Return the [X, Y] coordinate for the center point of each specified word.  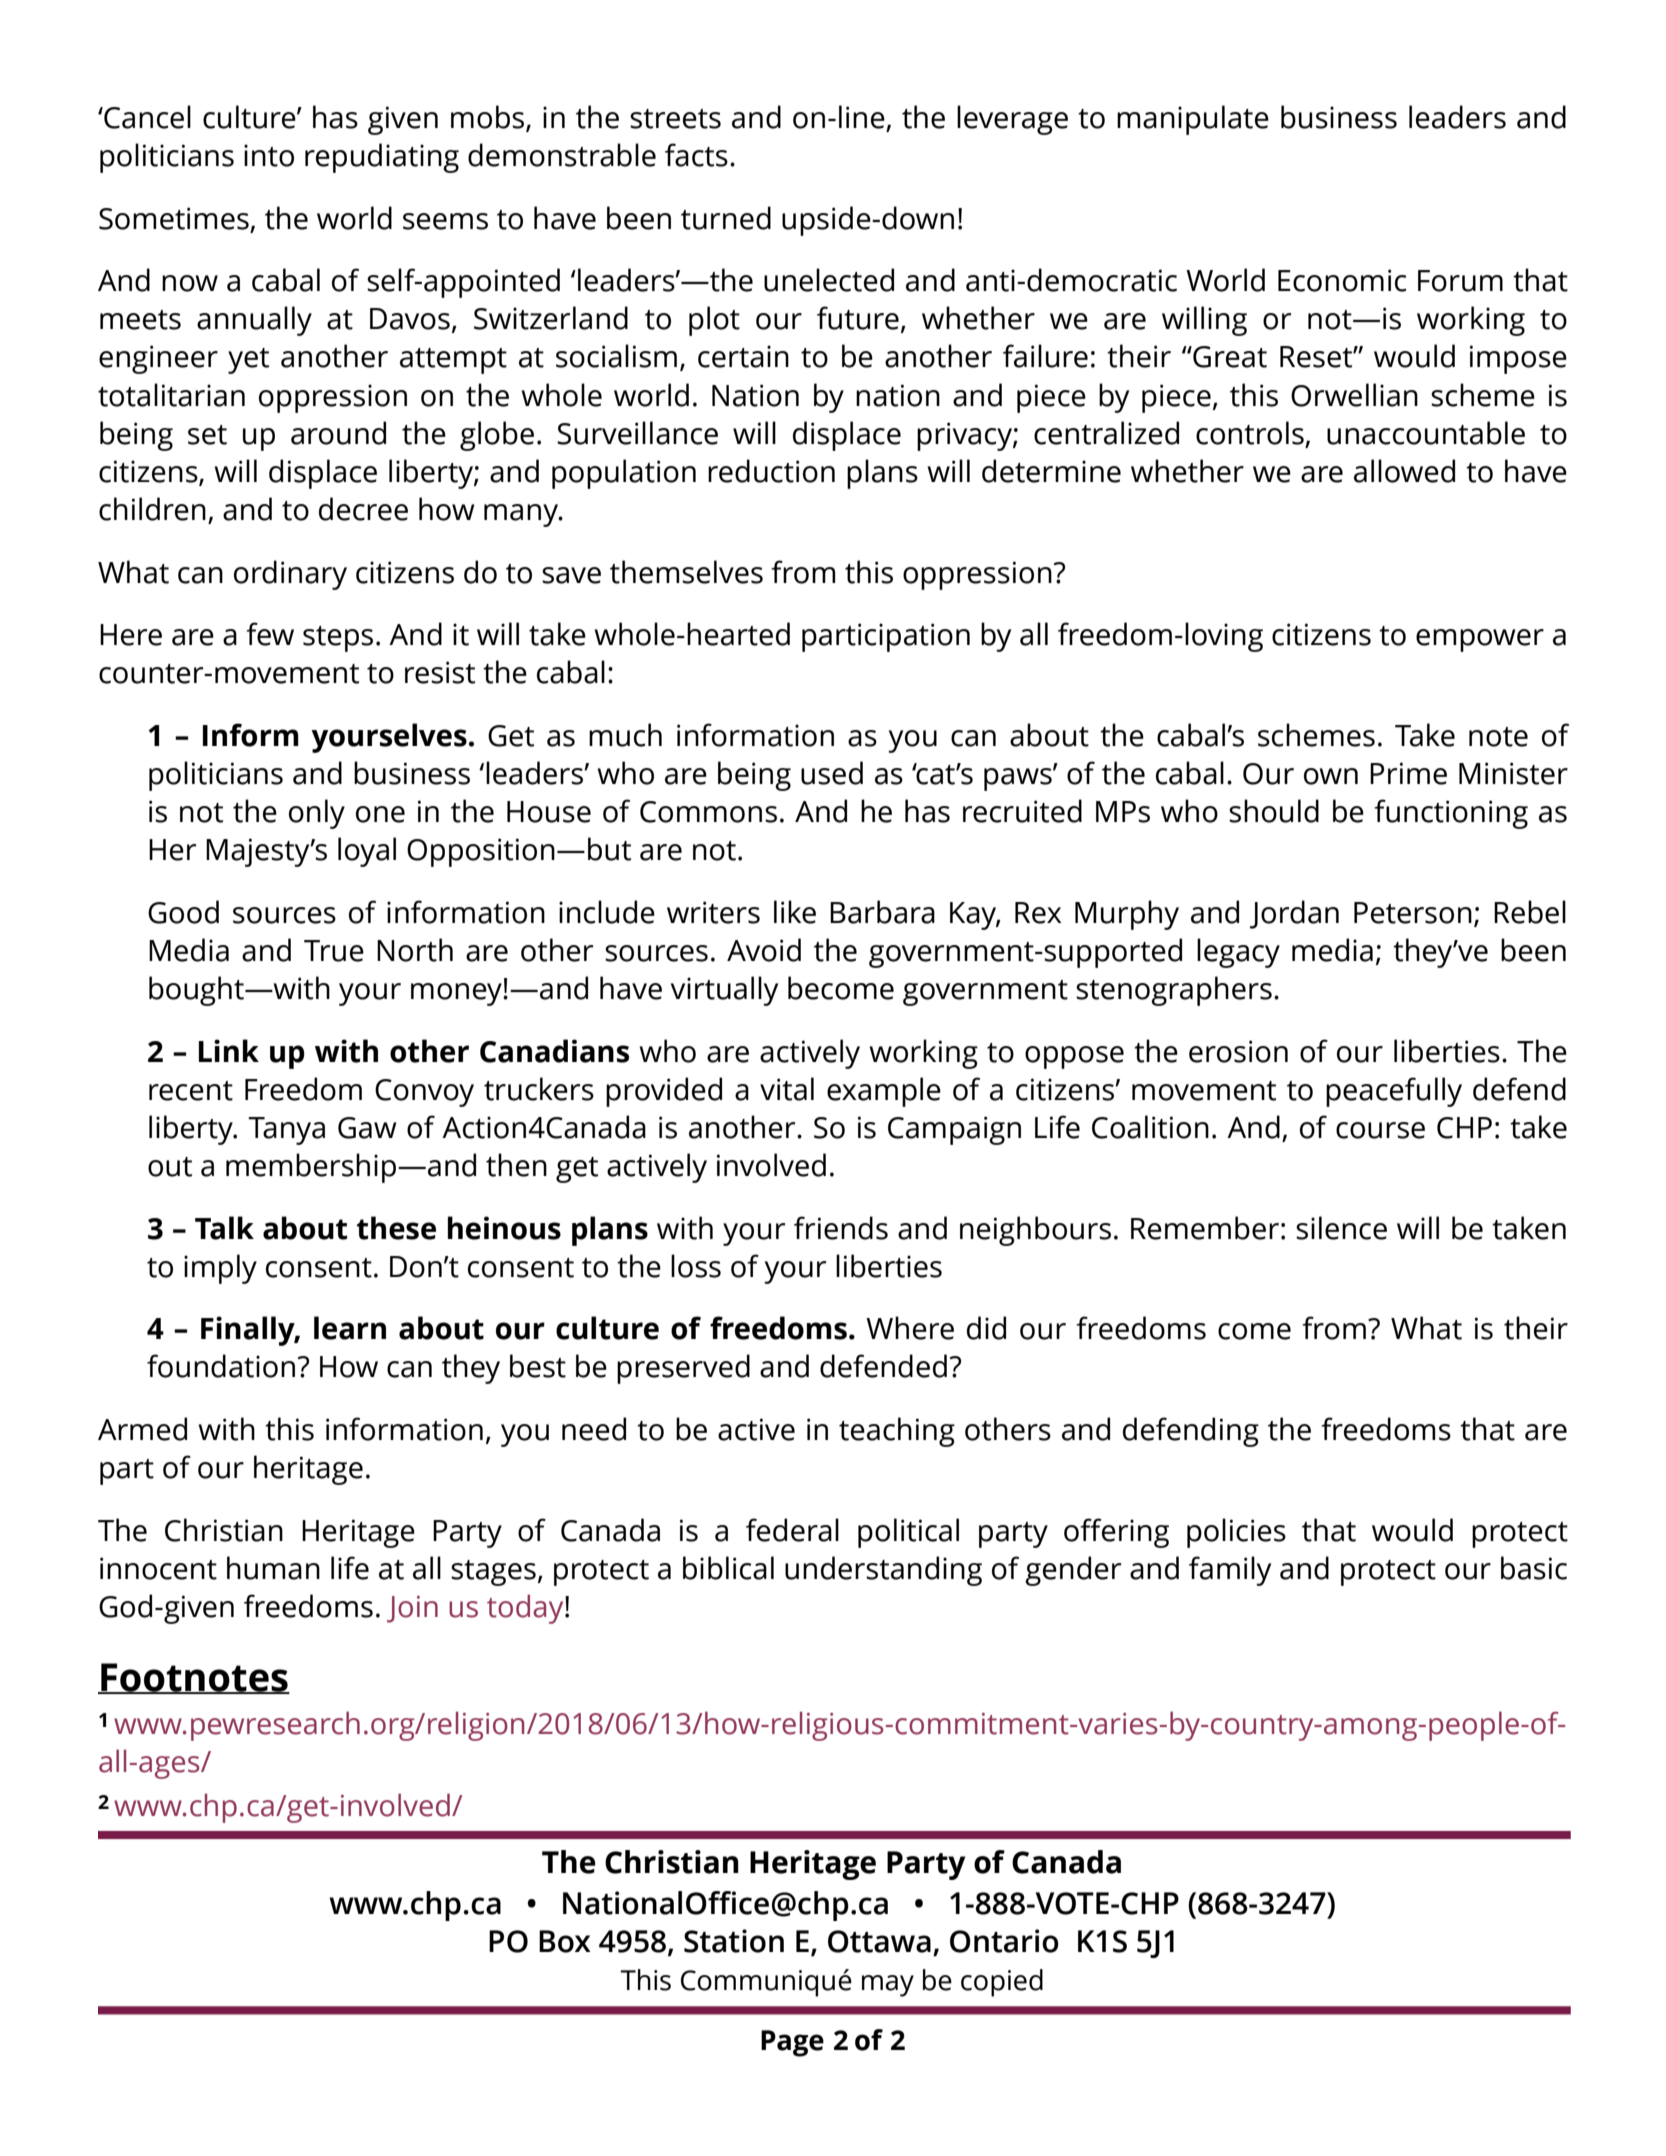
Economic [1342, 280]
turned [726, 218]
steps [338, 639]
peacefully [1394, 1092]
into [269, 155]
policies [1236, 1533]
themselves [686, 572]
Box [565, 1941]
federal [792, 1530]
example [884, 1092]
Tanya [286, 1131]
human [273, 1568]
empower [1480, 640]
